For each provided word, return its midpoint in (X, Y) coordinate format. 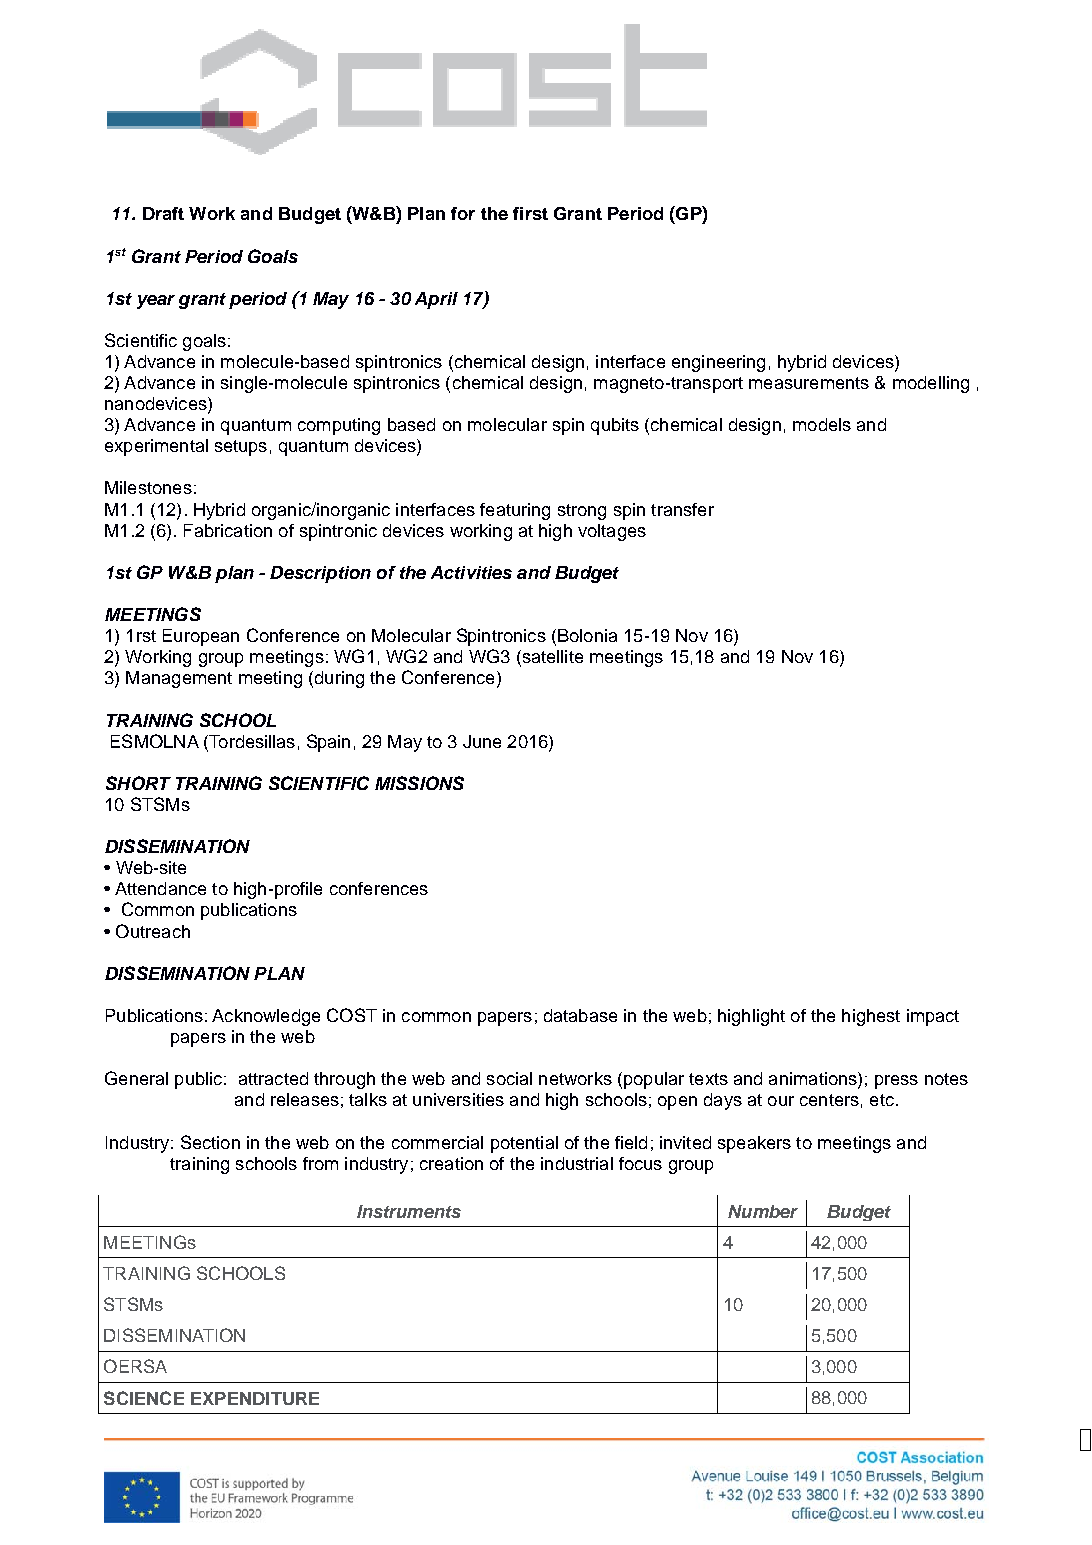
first (530, 213)
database (580, 1015)
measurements (809, 383)
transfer (682, 509)
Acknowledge (266, 1017)
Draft (163, 213)
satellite (551, 658)
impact (933, 1017)
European (201, 637)
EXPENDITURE (255, 1398)
